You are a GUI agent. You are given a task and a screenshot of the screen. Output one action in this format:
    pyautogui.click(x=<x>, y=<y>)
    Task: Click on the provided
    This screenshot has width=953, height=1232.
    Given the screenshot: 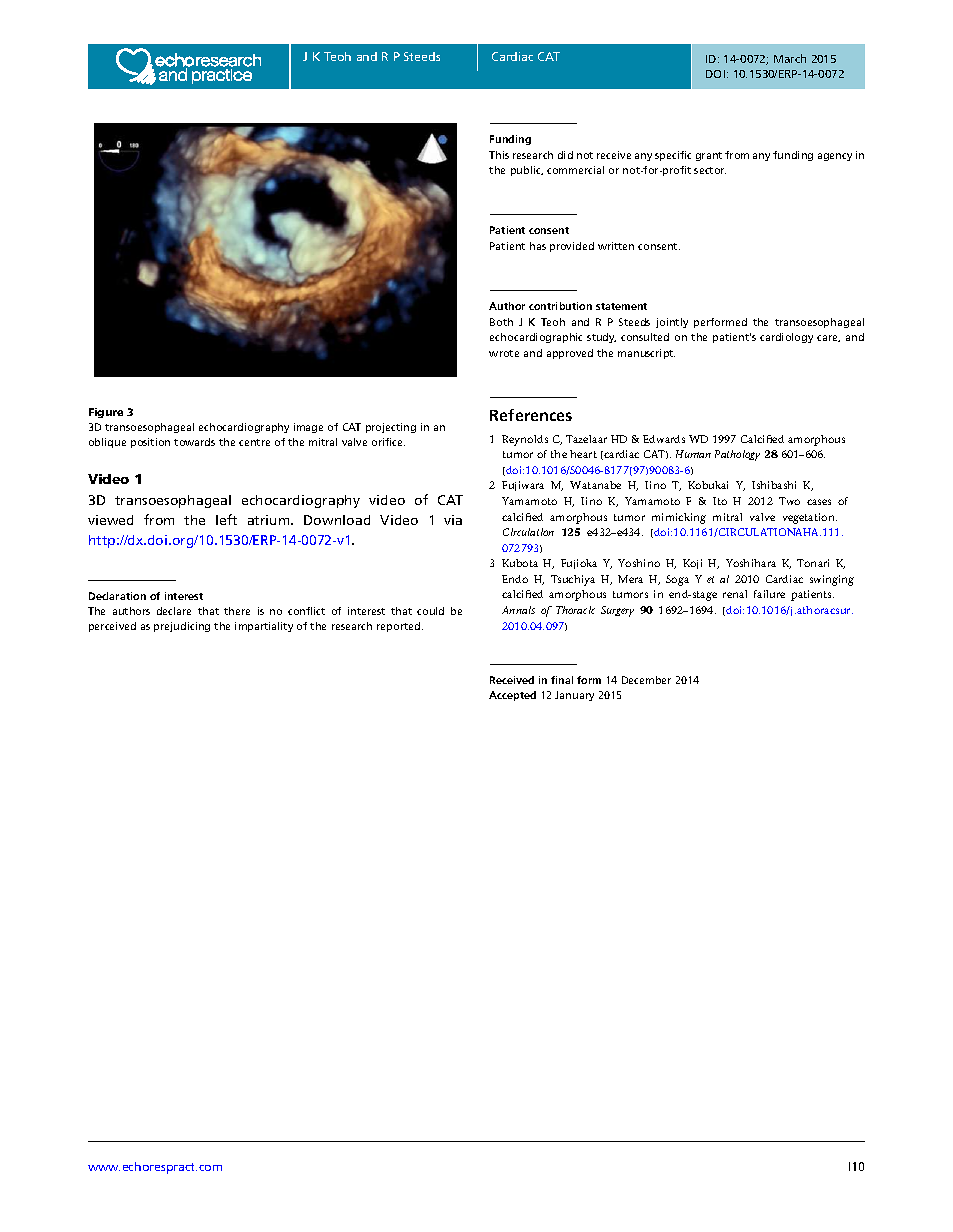 What is the action you would take?
    pyautogui.click(x=572, y=247)
